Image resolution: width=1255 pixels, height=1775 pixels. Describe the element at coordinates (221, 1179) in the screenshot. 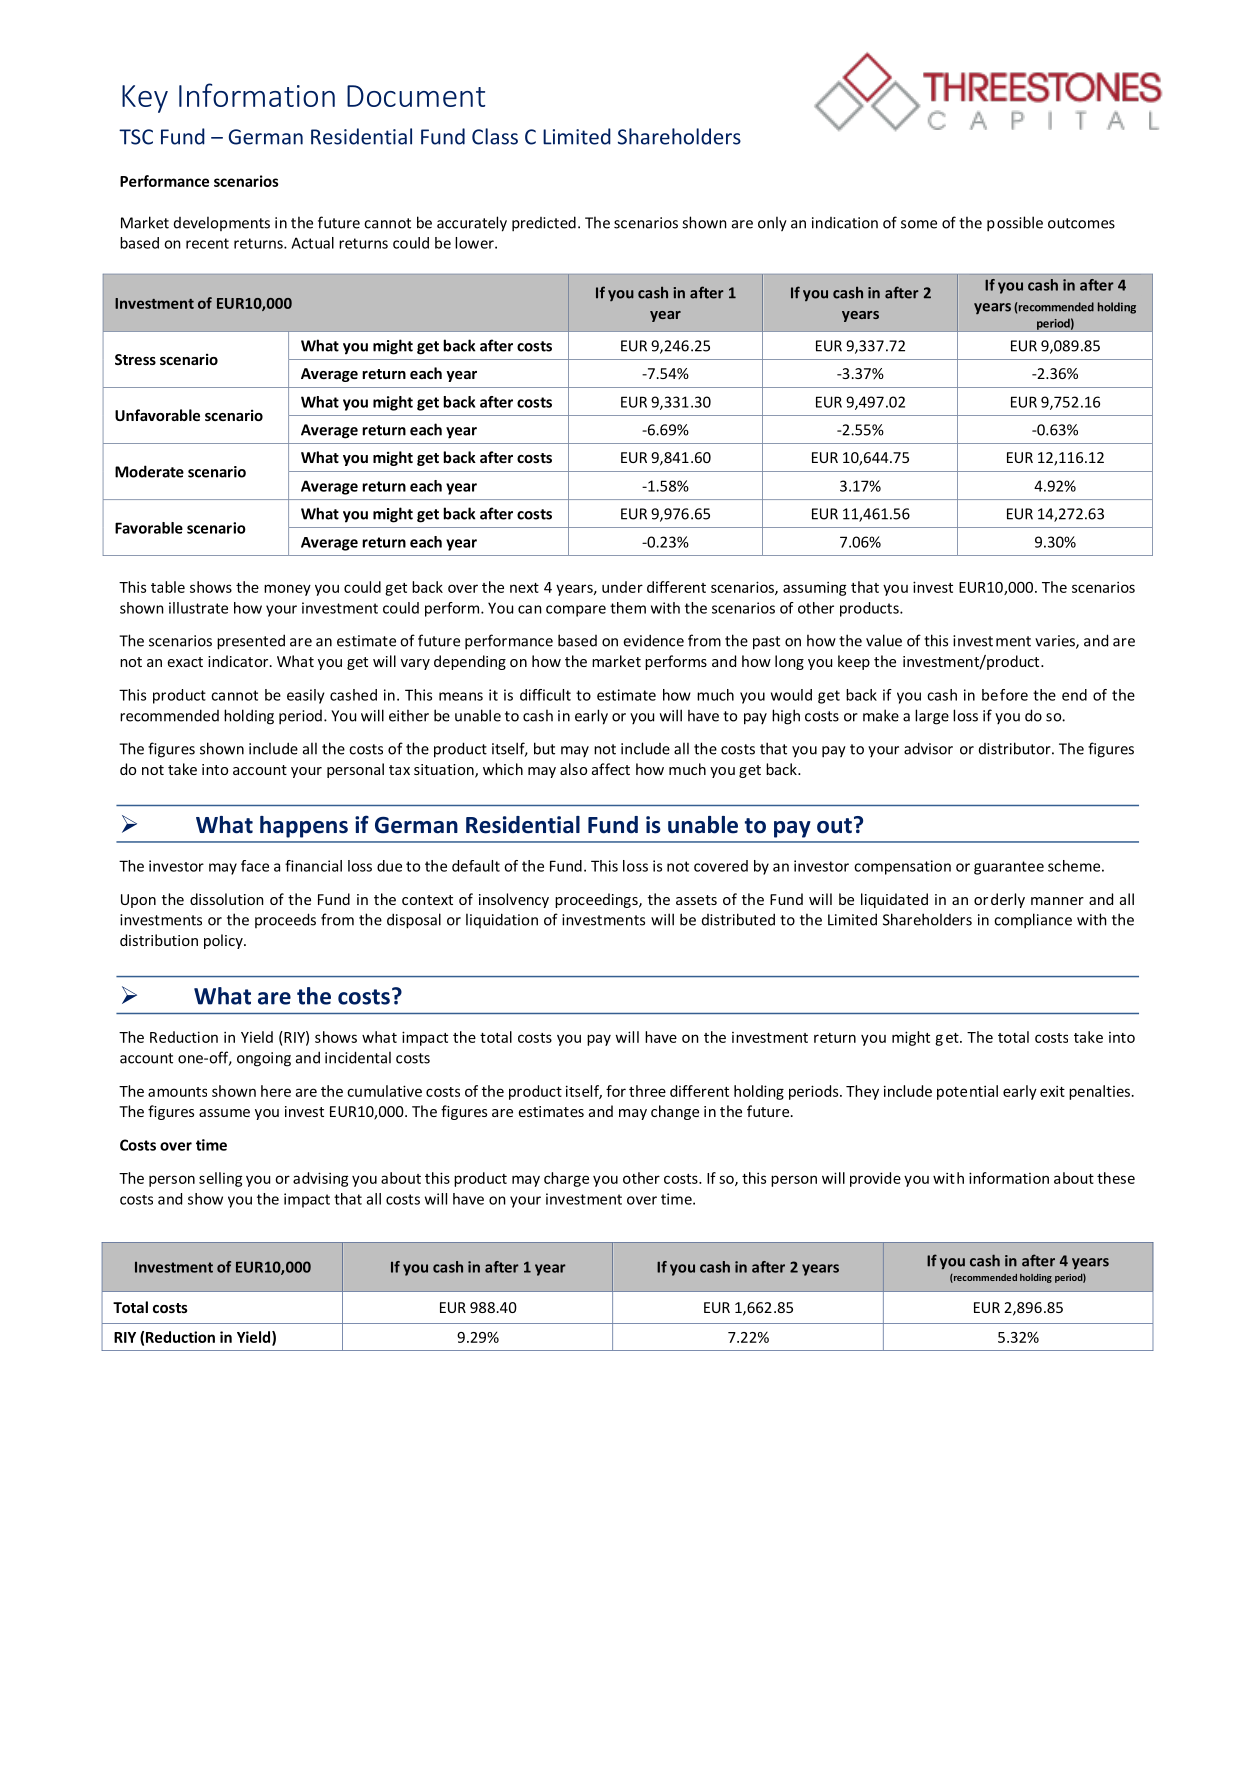

I see `selling` at that location.
